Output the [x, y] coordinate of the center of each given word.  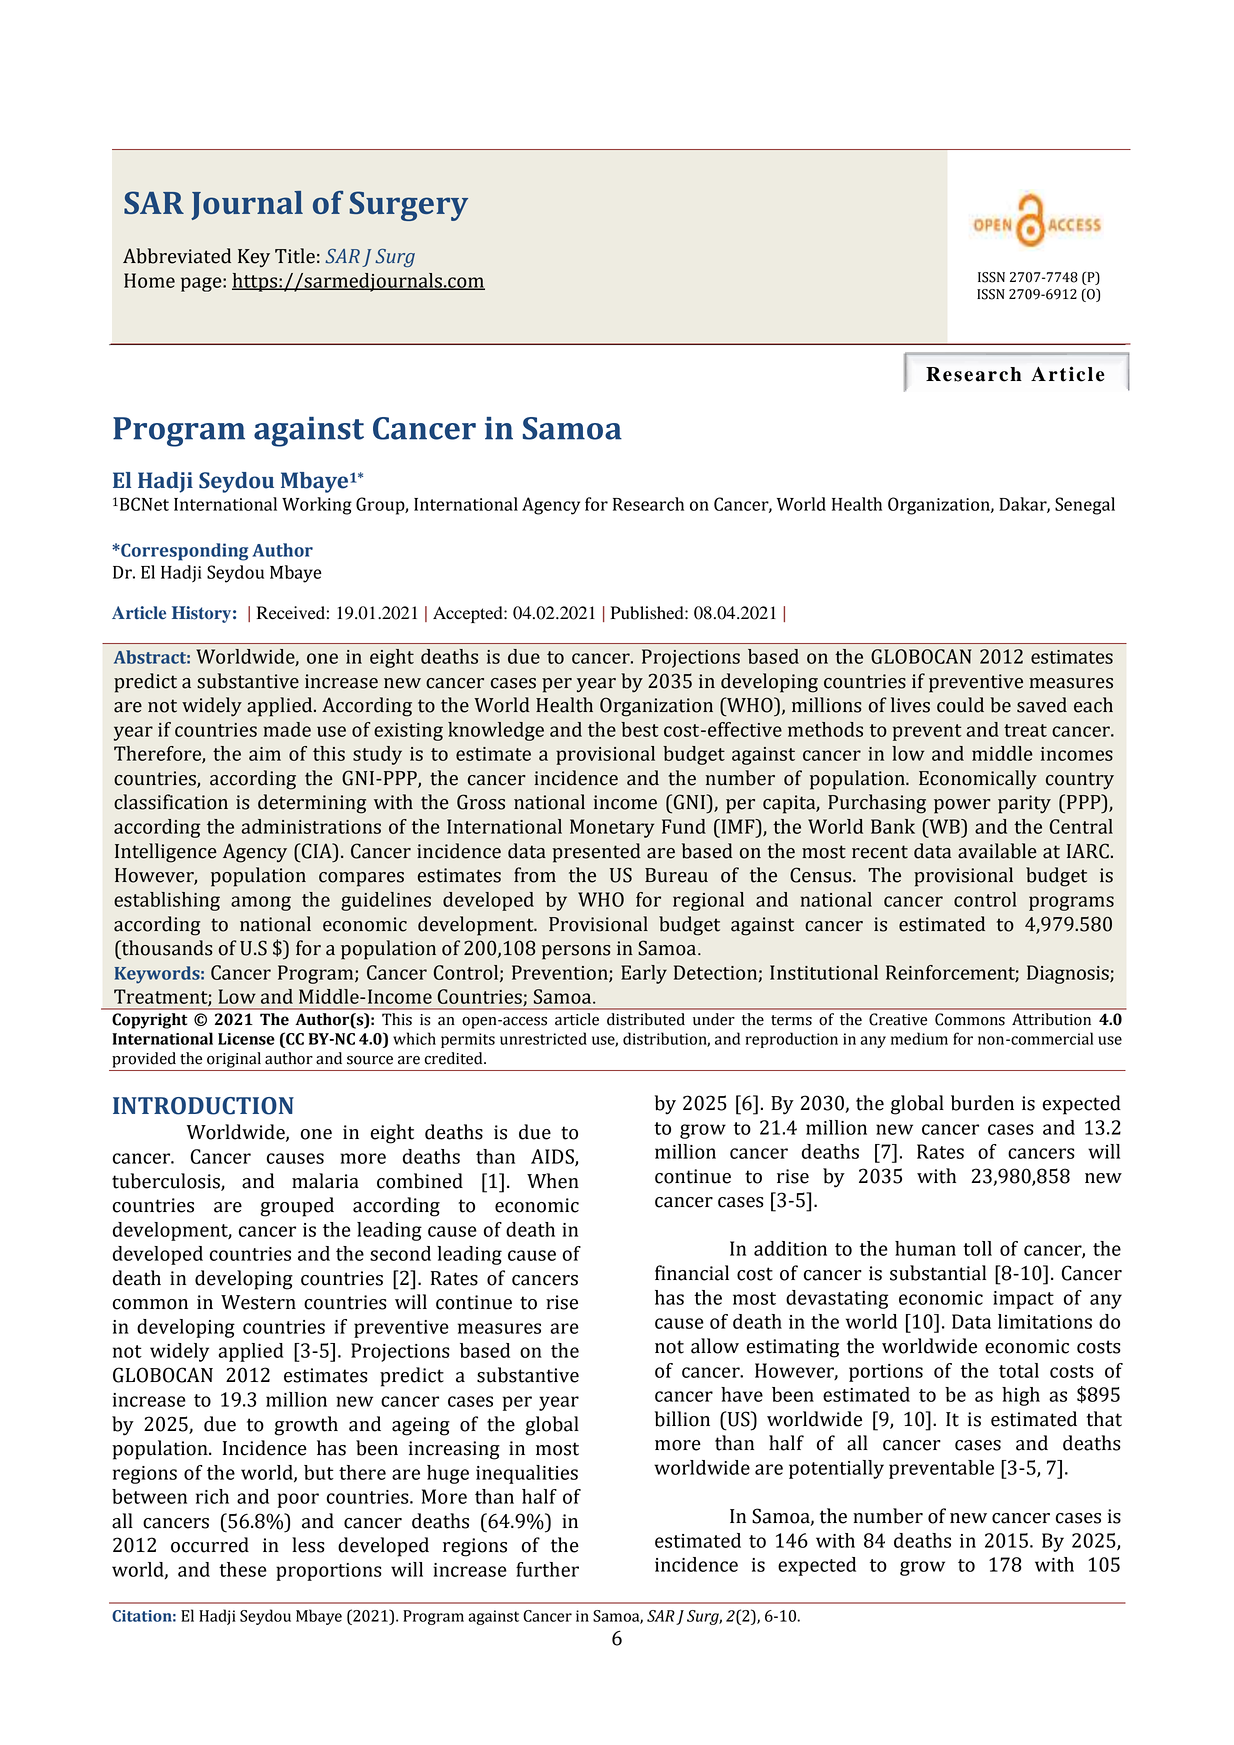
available [997, 851]
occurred [210, 1545]
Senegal [1085, 506]
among [261, 903]
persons [576, 952]
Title [295, 256]
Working [317, 506]
